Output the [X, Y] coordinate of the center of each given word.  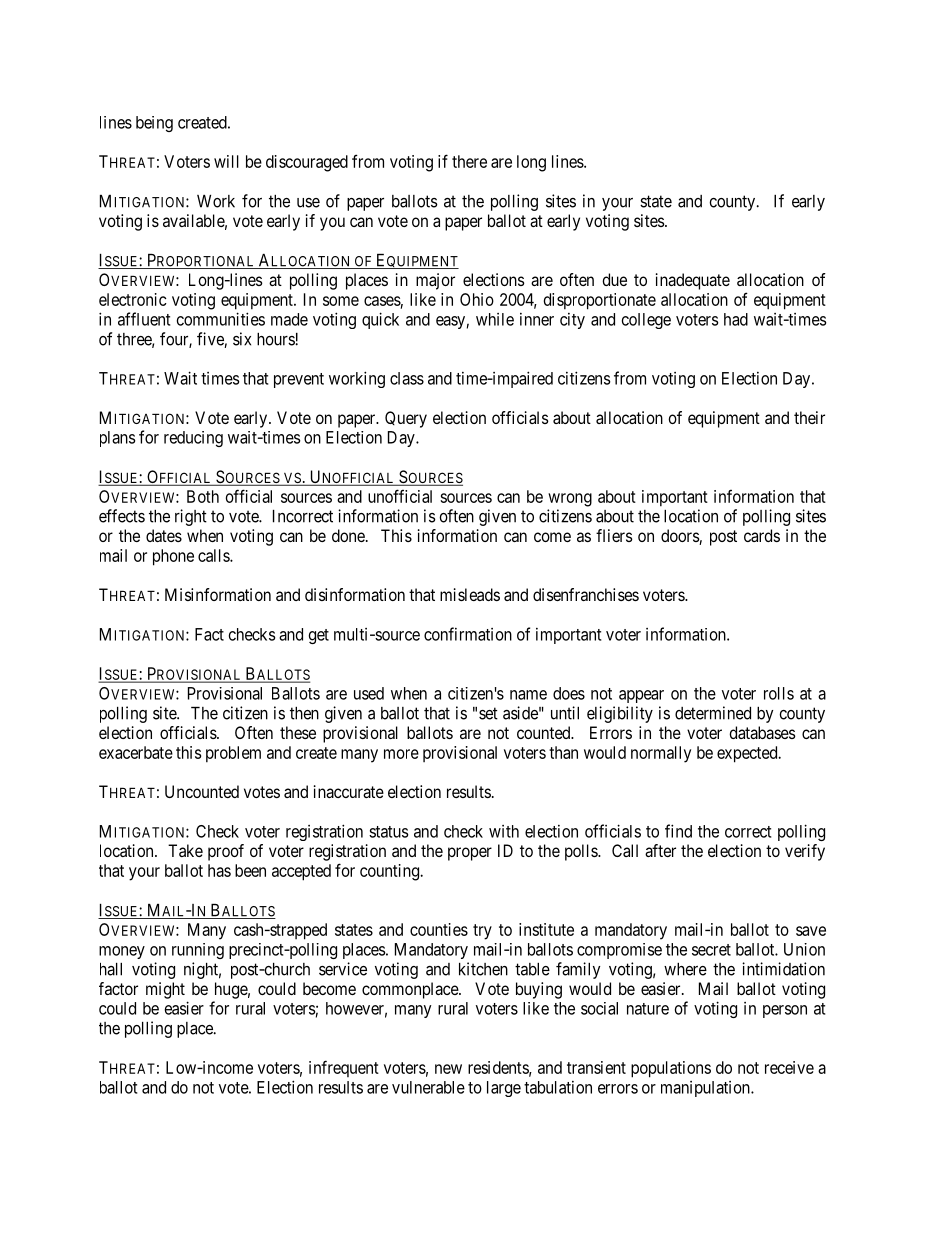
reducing [193, 439]
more [401, 754]
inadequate [693, 281]
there [469, 161]
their [809, 417]
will [226, 161]
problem [233, 754]
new [448, 1069]
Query [406, 419]
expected [748, 754]
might [165, 990]
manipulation [706, 1089]
